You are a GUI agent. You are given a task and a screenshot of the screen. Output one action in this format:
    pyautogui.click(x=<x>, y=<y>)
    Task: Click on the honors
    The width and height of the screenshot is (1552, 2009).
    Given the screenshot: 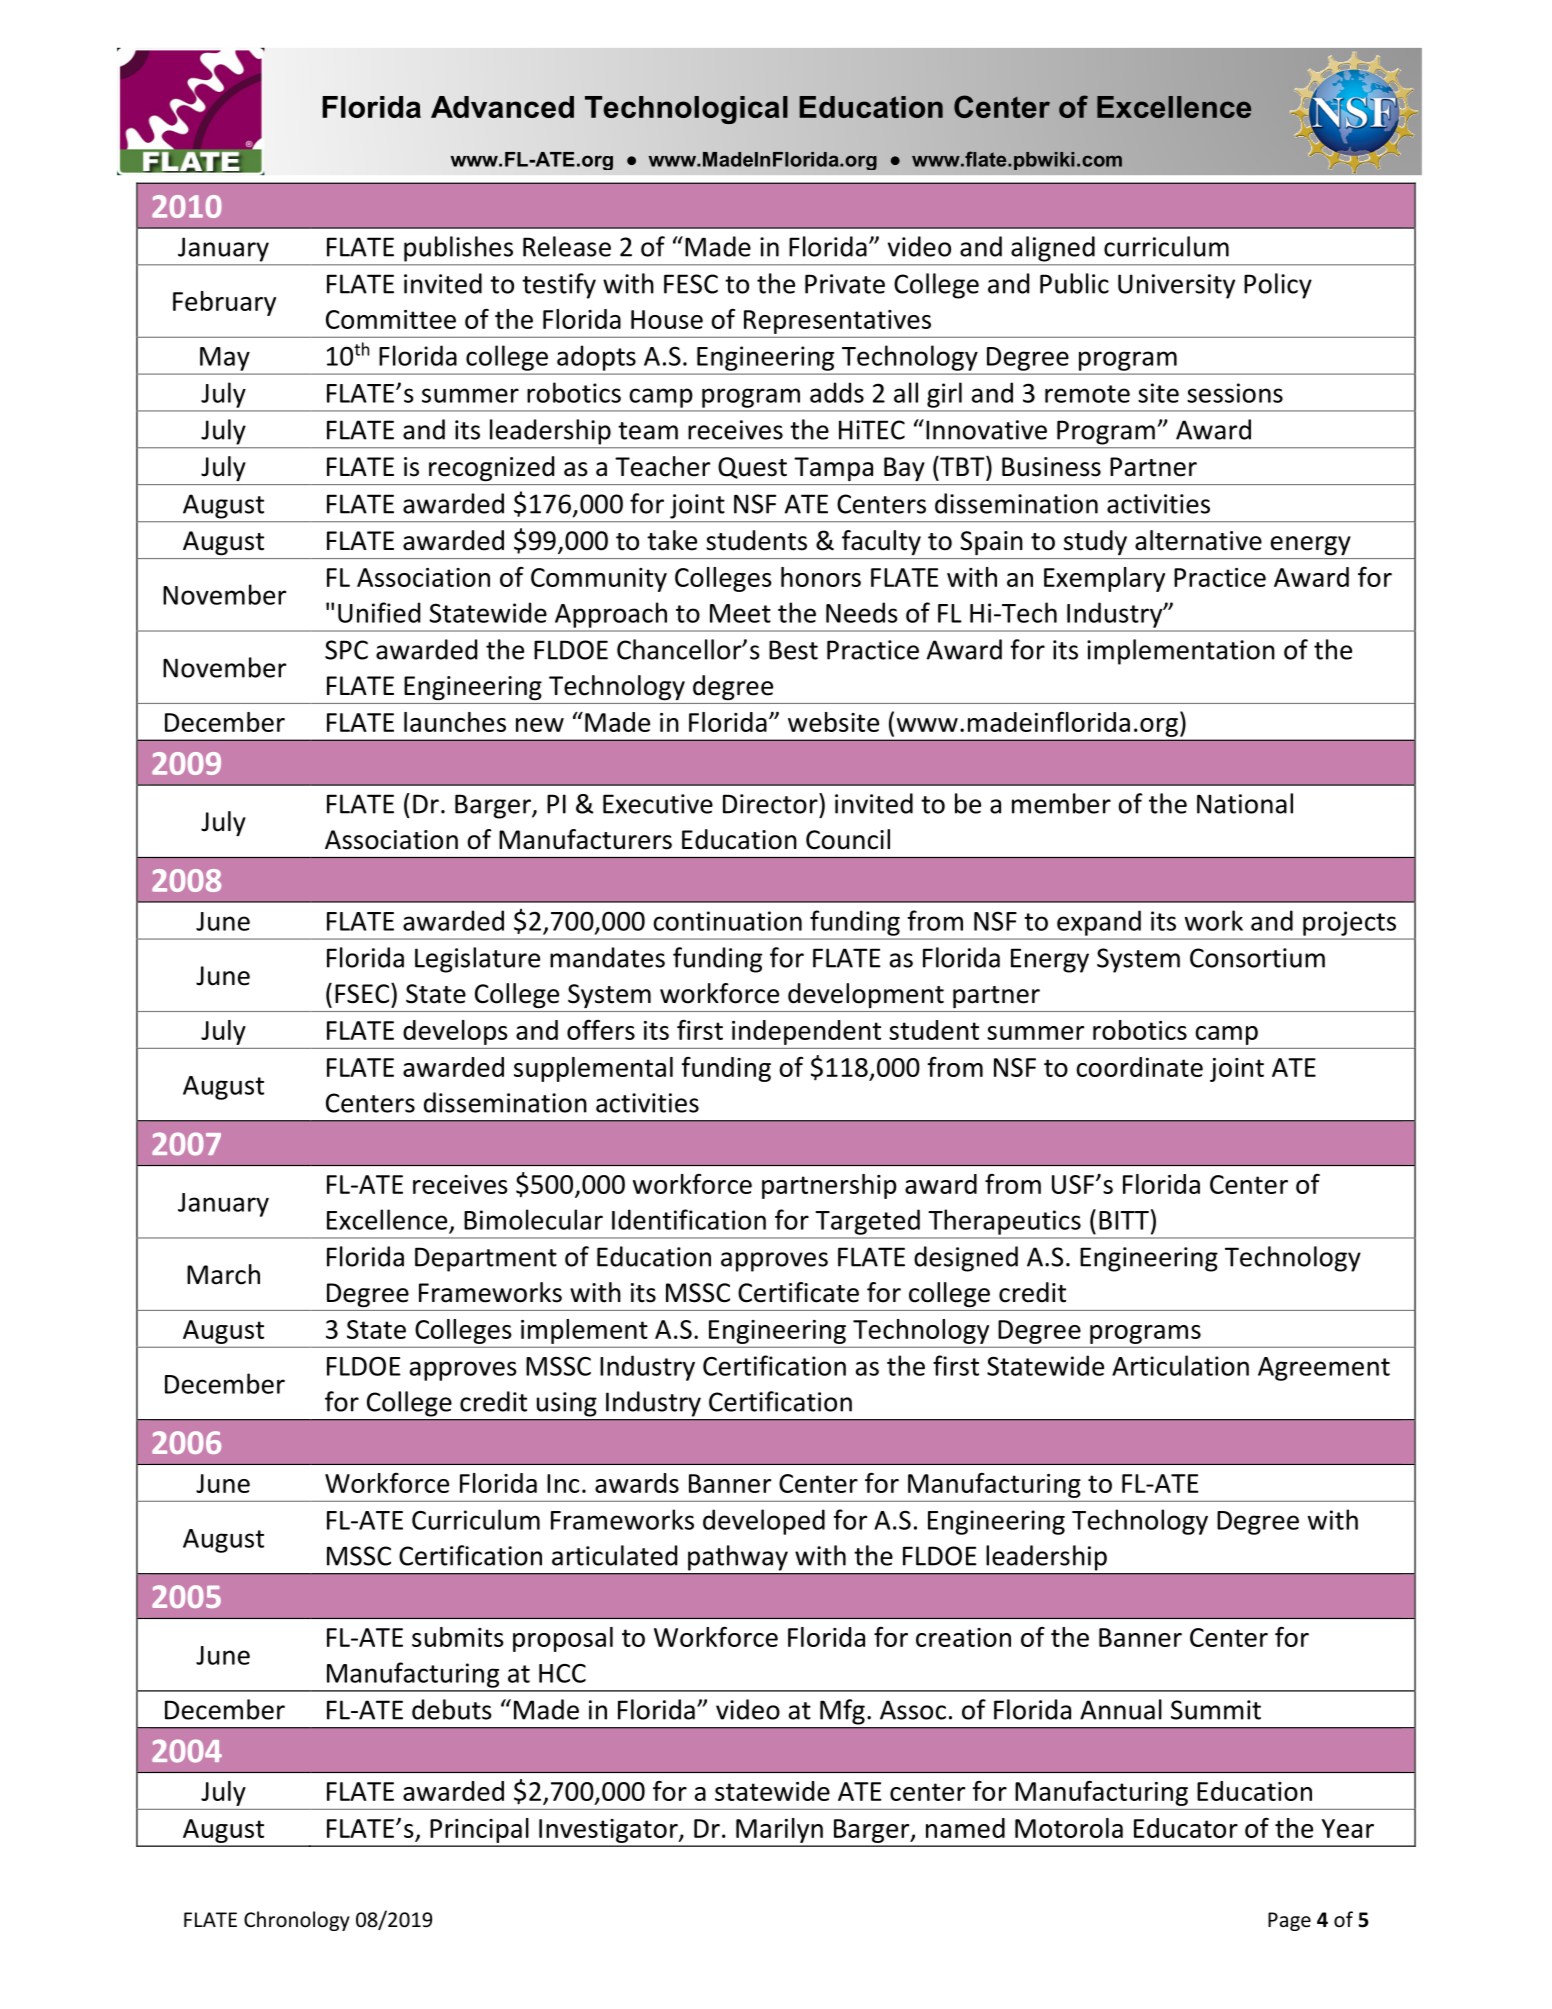 What is the action you would take?
    pyautogui.click(x=821, y=577)
